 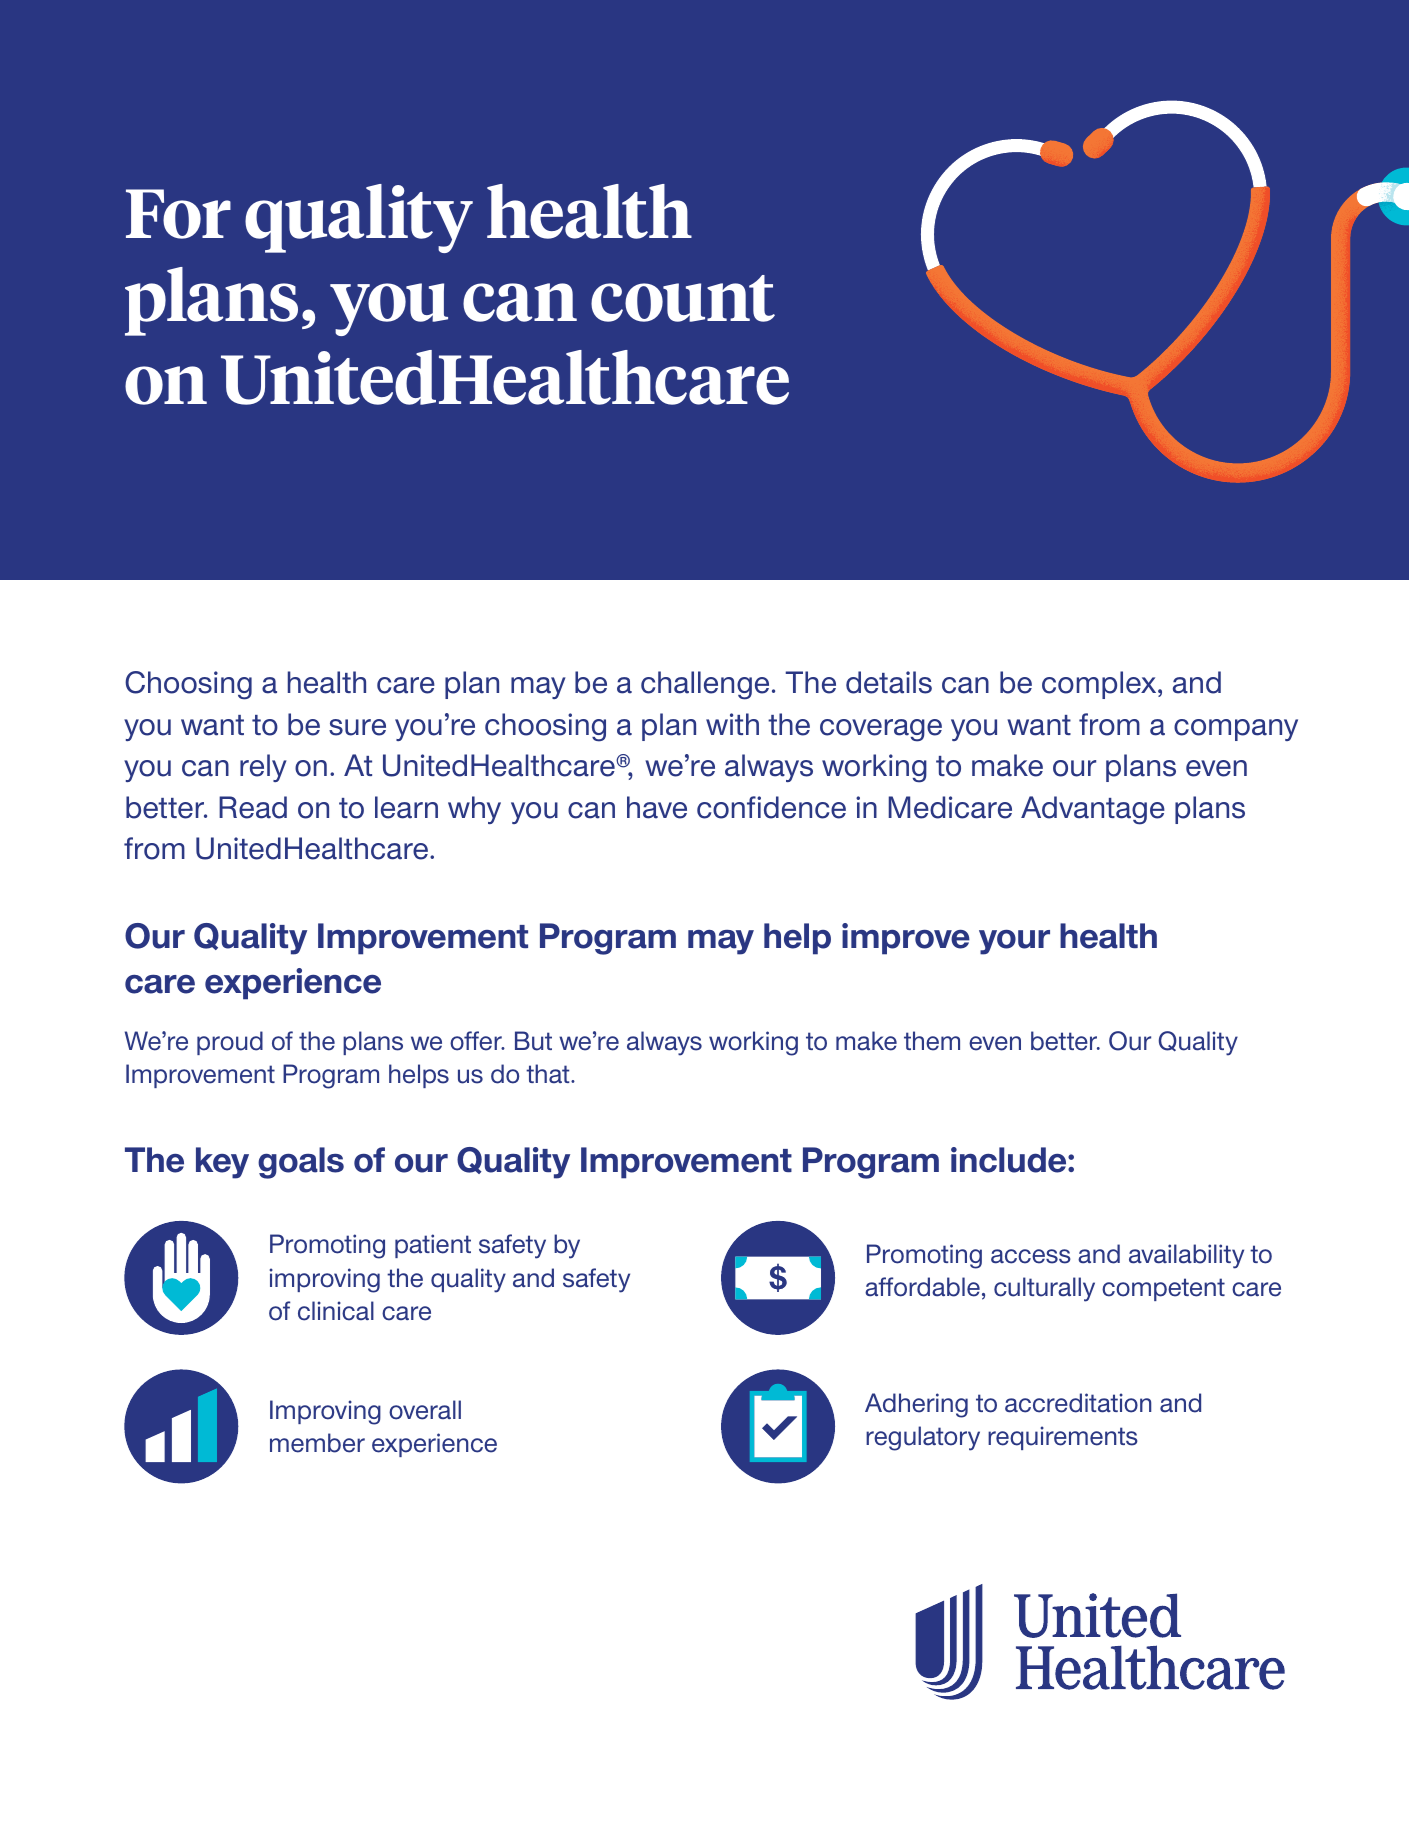 I want to click on confidence, so click(x=771, y=807).
